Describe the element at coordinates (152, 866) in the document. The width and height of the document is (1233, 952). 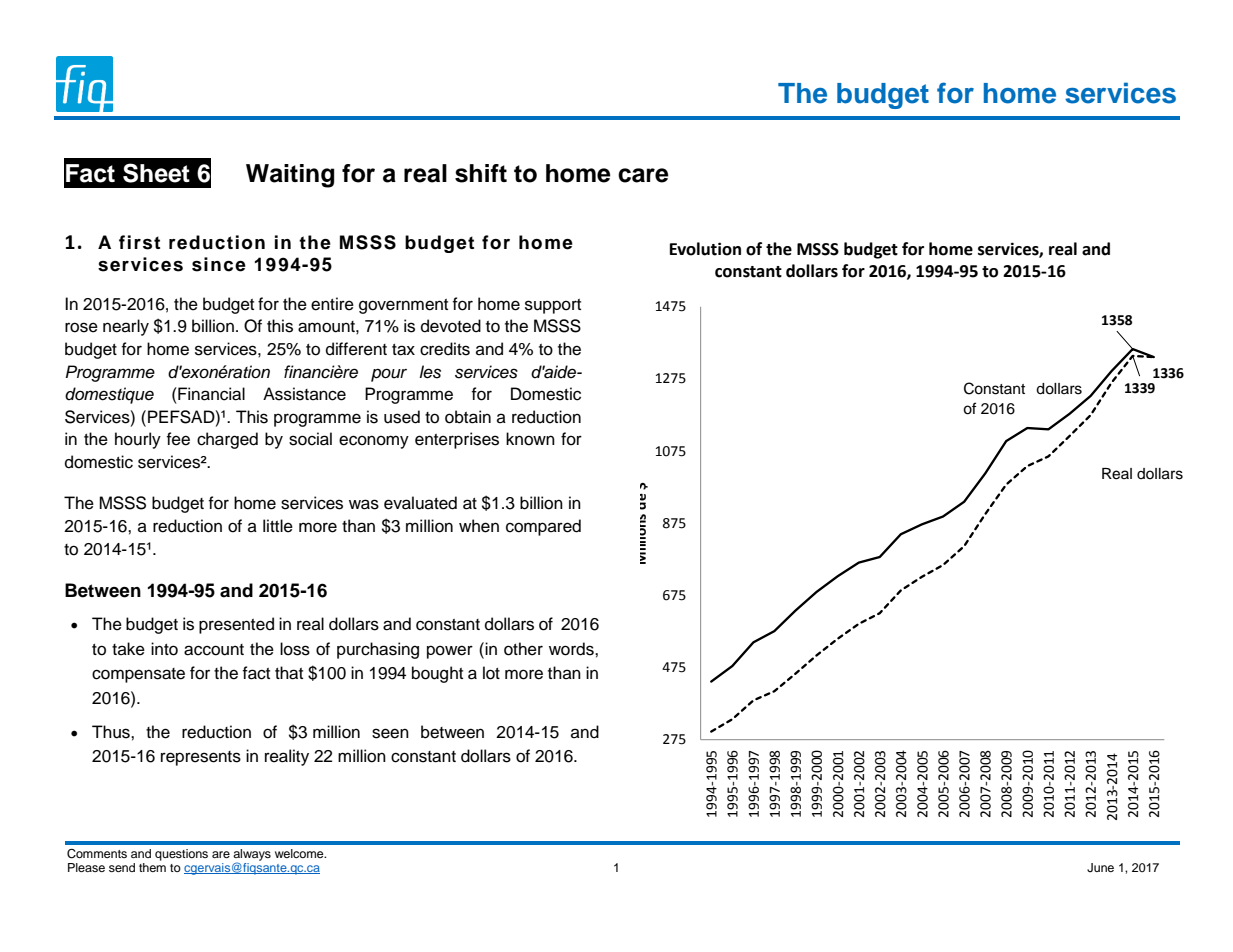
I see `them` at that location.
